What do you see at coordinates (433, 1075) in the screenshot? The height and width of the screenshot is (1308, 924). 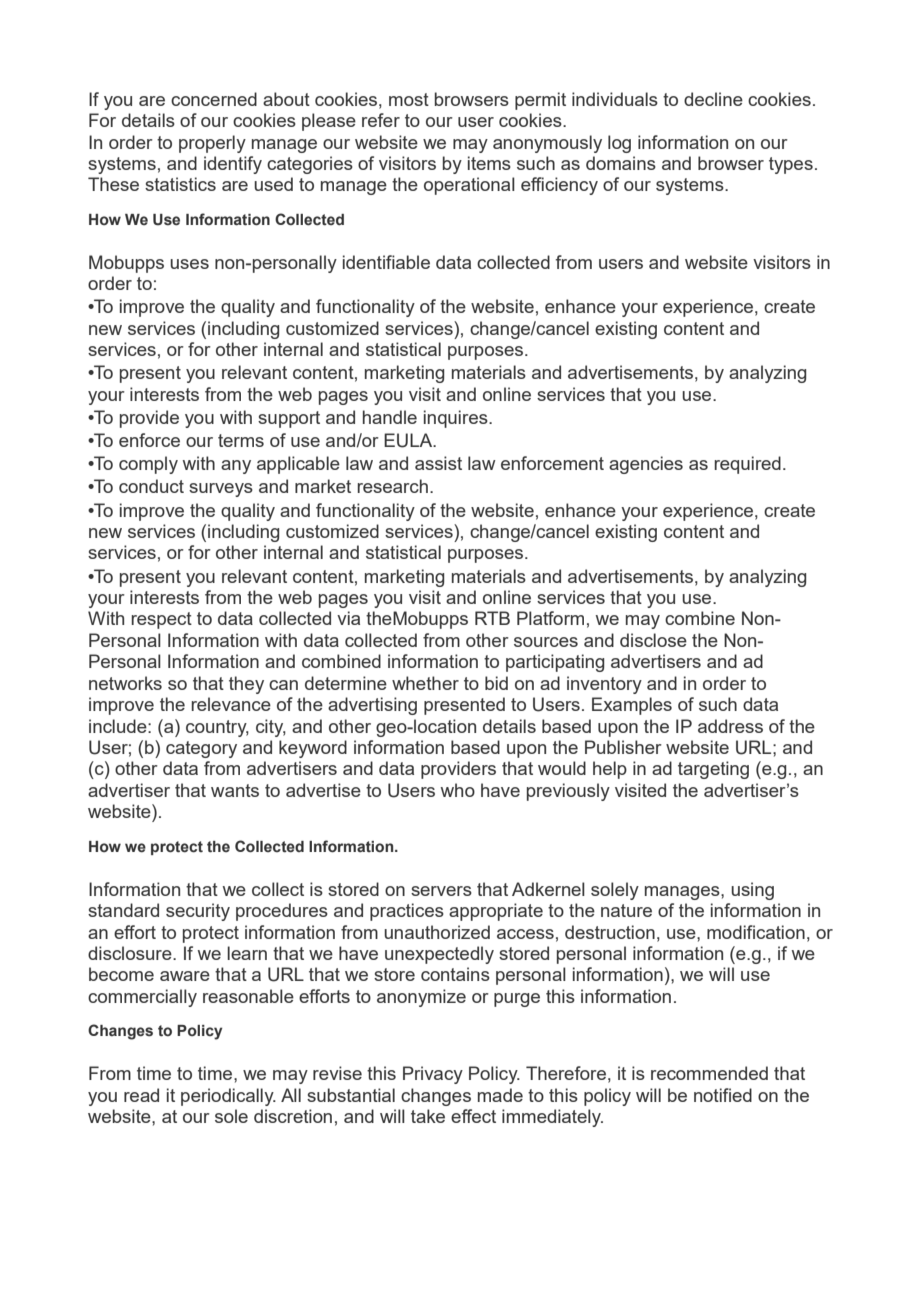 I see `Privacy` at bounding box center [433, 1075].
